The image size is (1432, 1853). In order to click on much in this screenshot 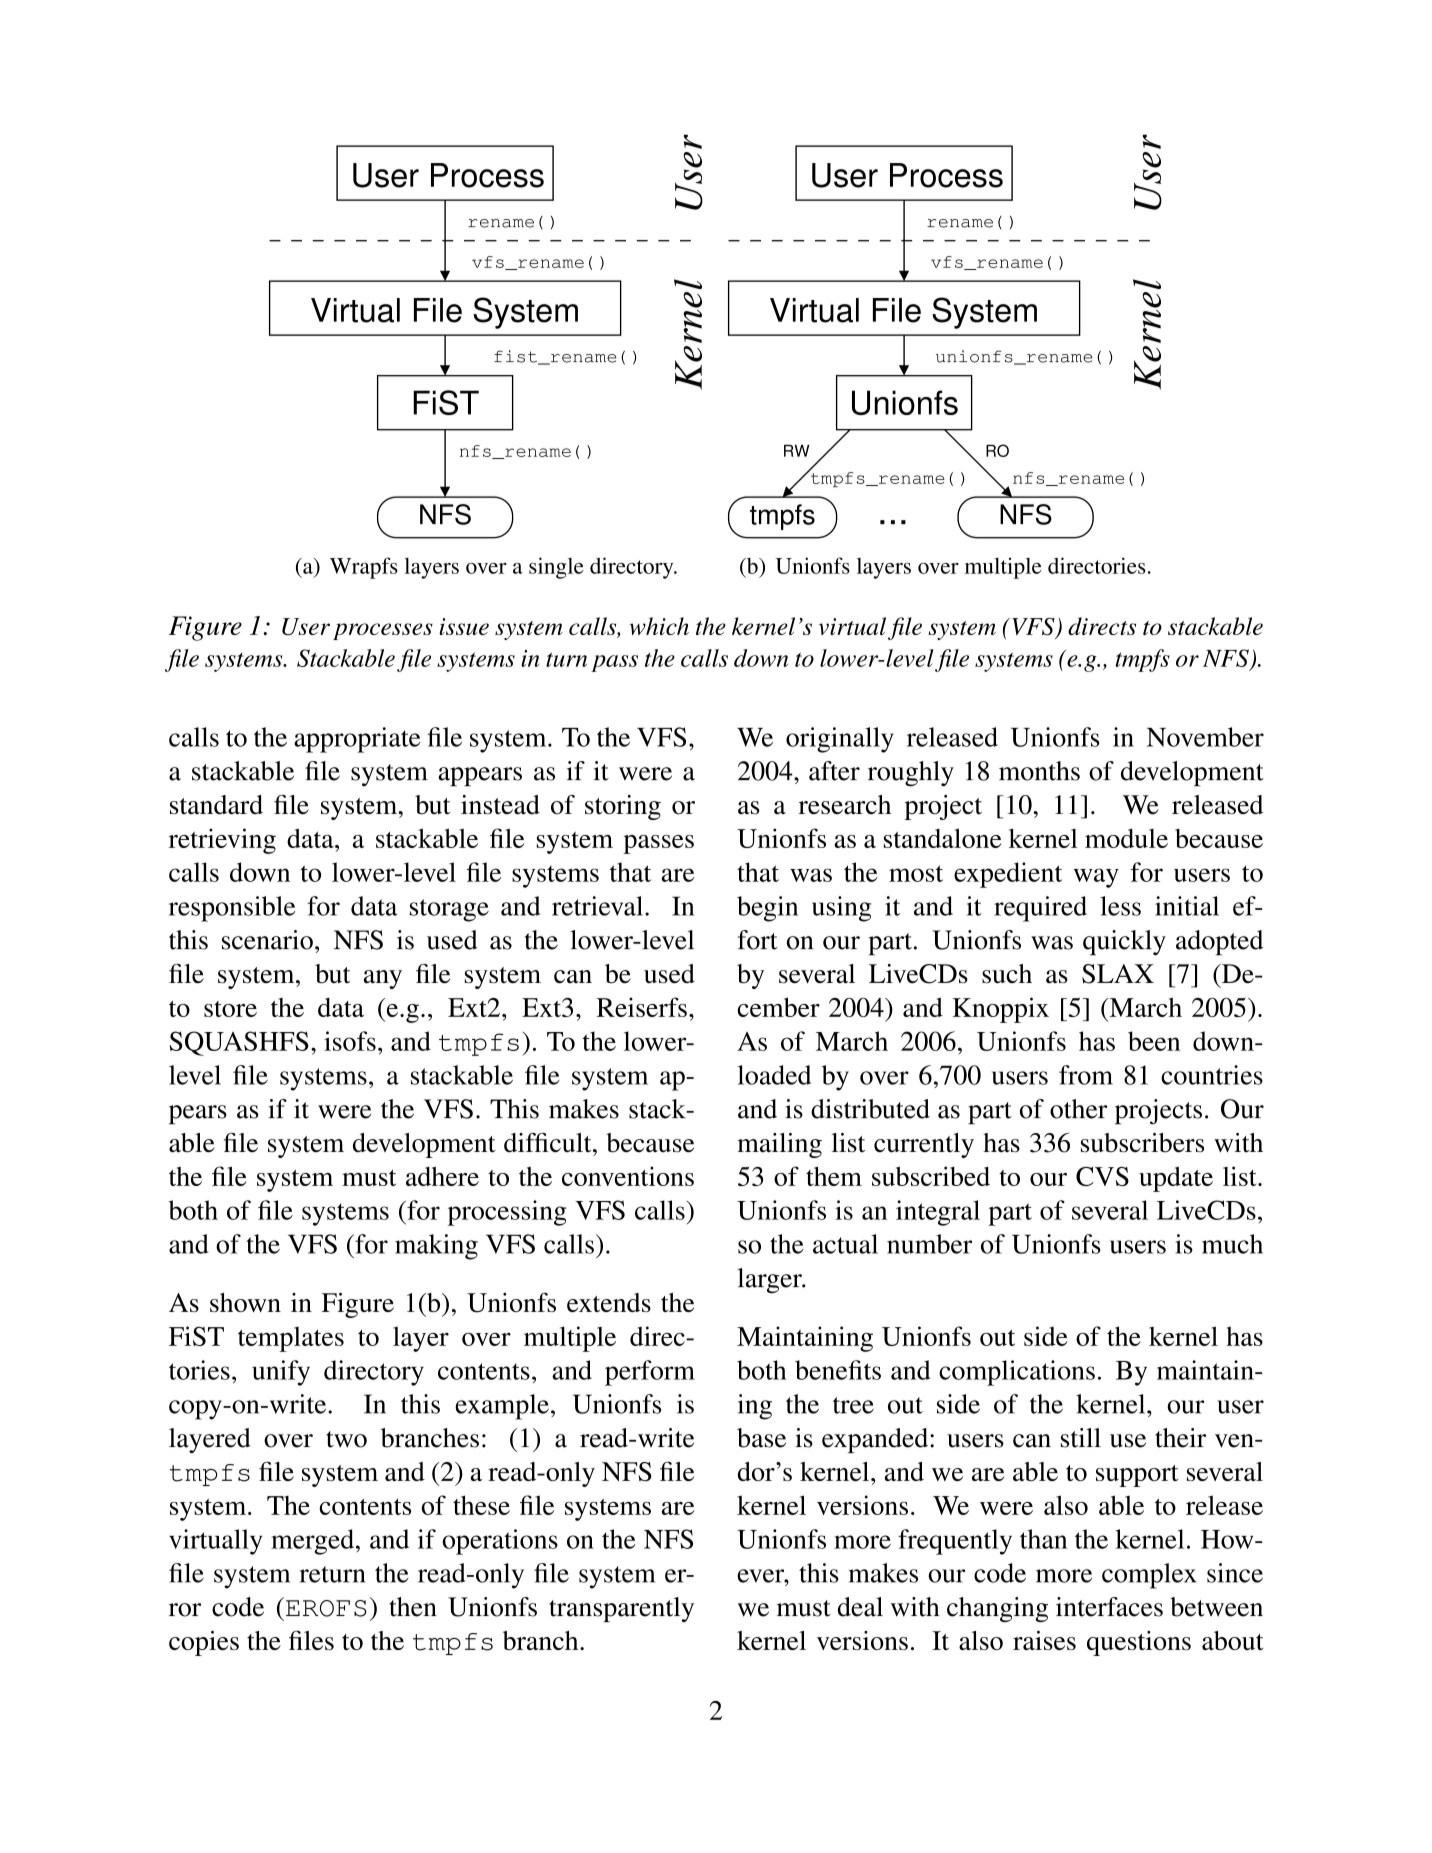, I will do `click(1232, 1244)`.
